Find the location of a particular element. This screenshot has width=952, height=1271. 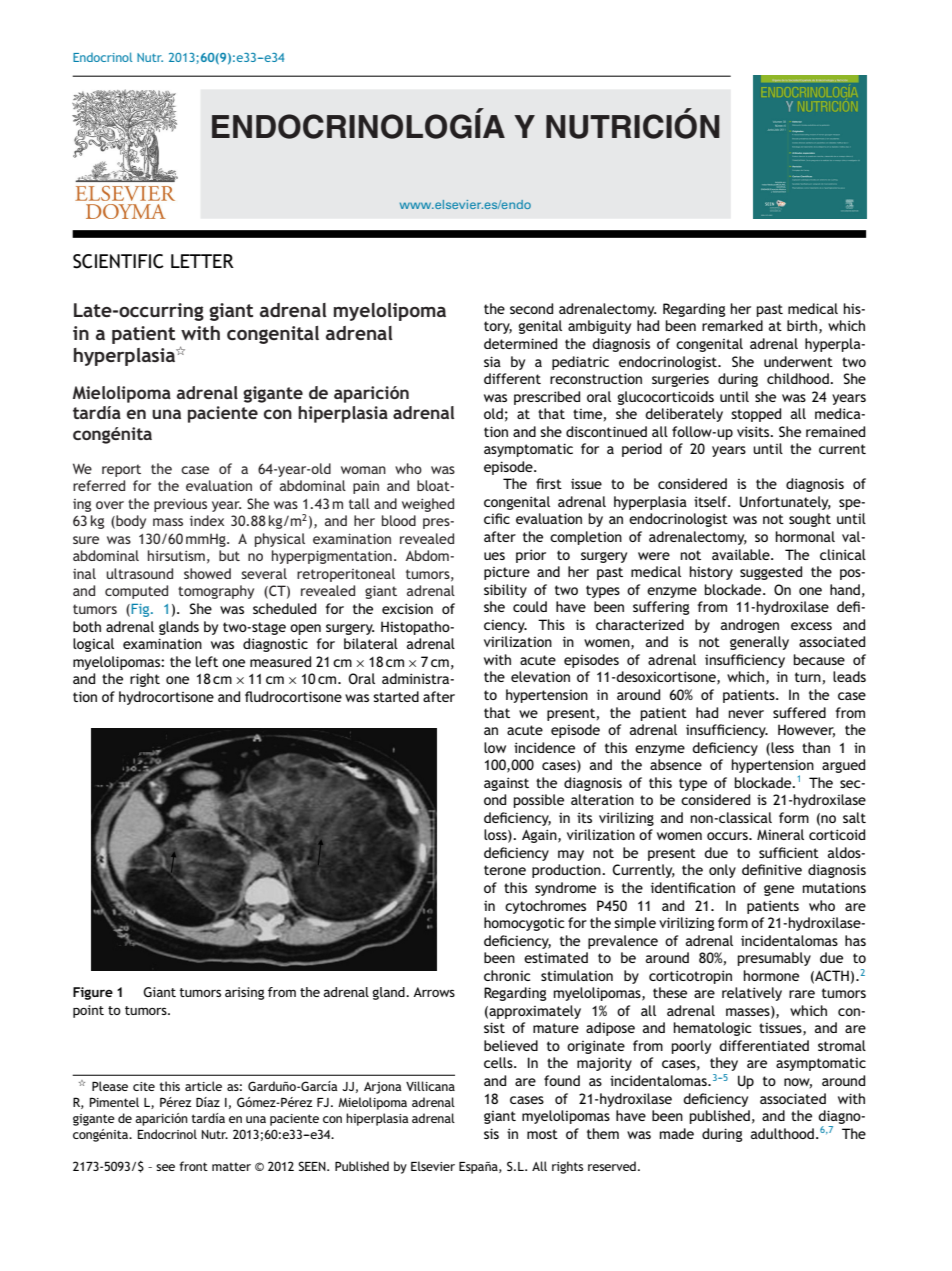

picture is located at coordinates (507, 573).
